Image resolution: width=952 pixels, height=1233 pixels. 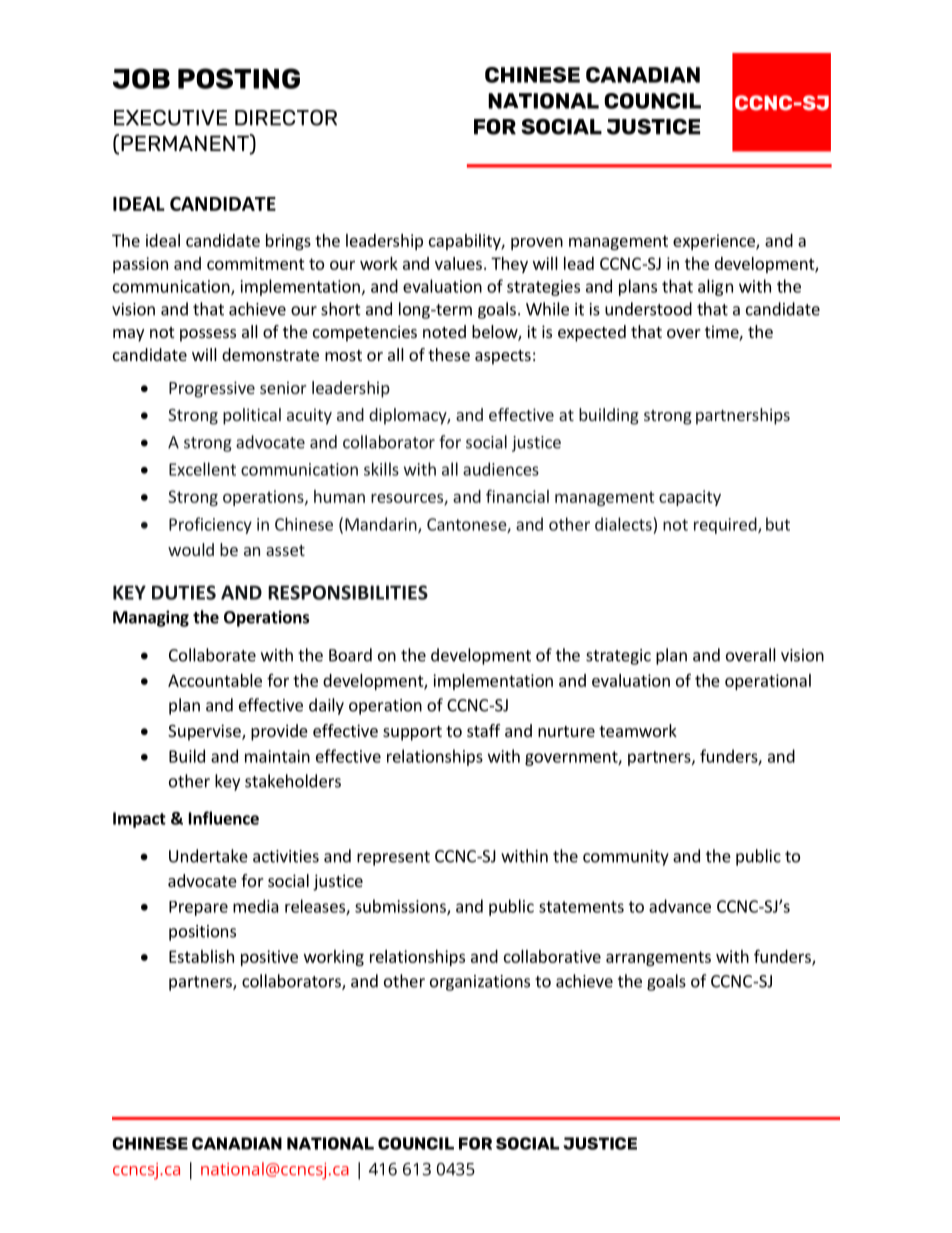 What do you see at coordinates (210, 525) in the screenshot?
I see `Proficiency` at bounding box center [210, 525].
